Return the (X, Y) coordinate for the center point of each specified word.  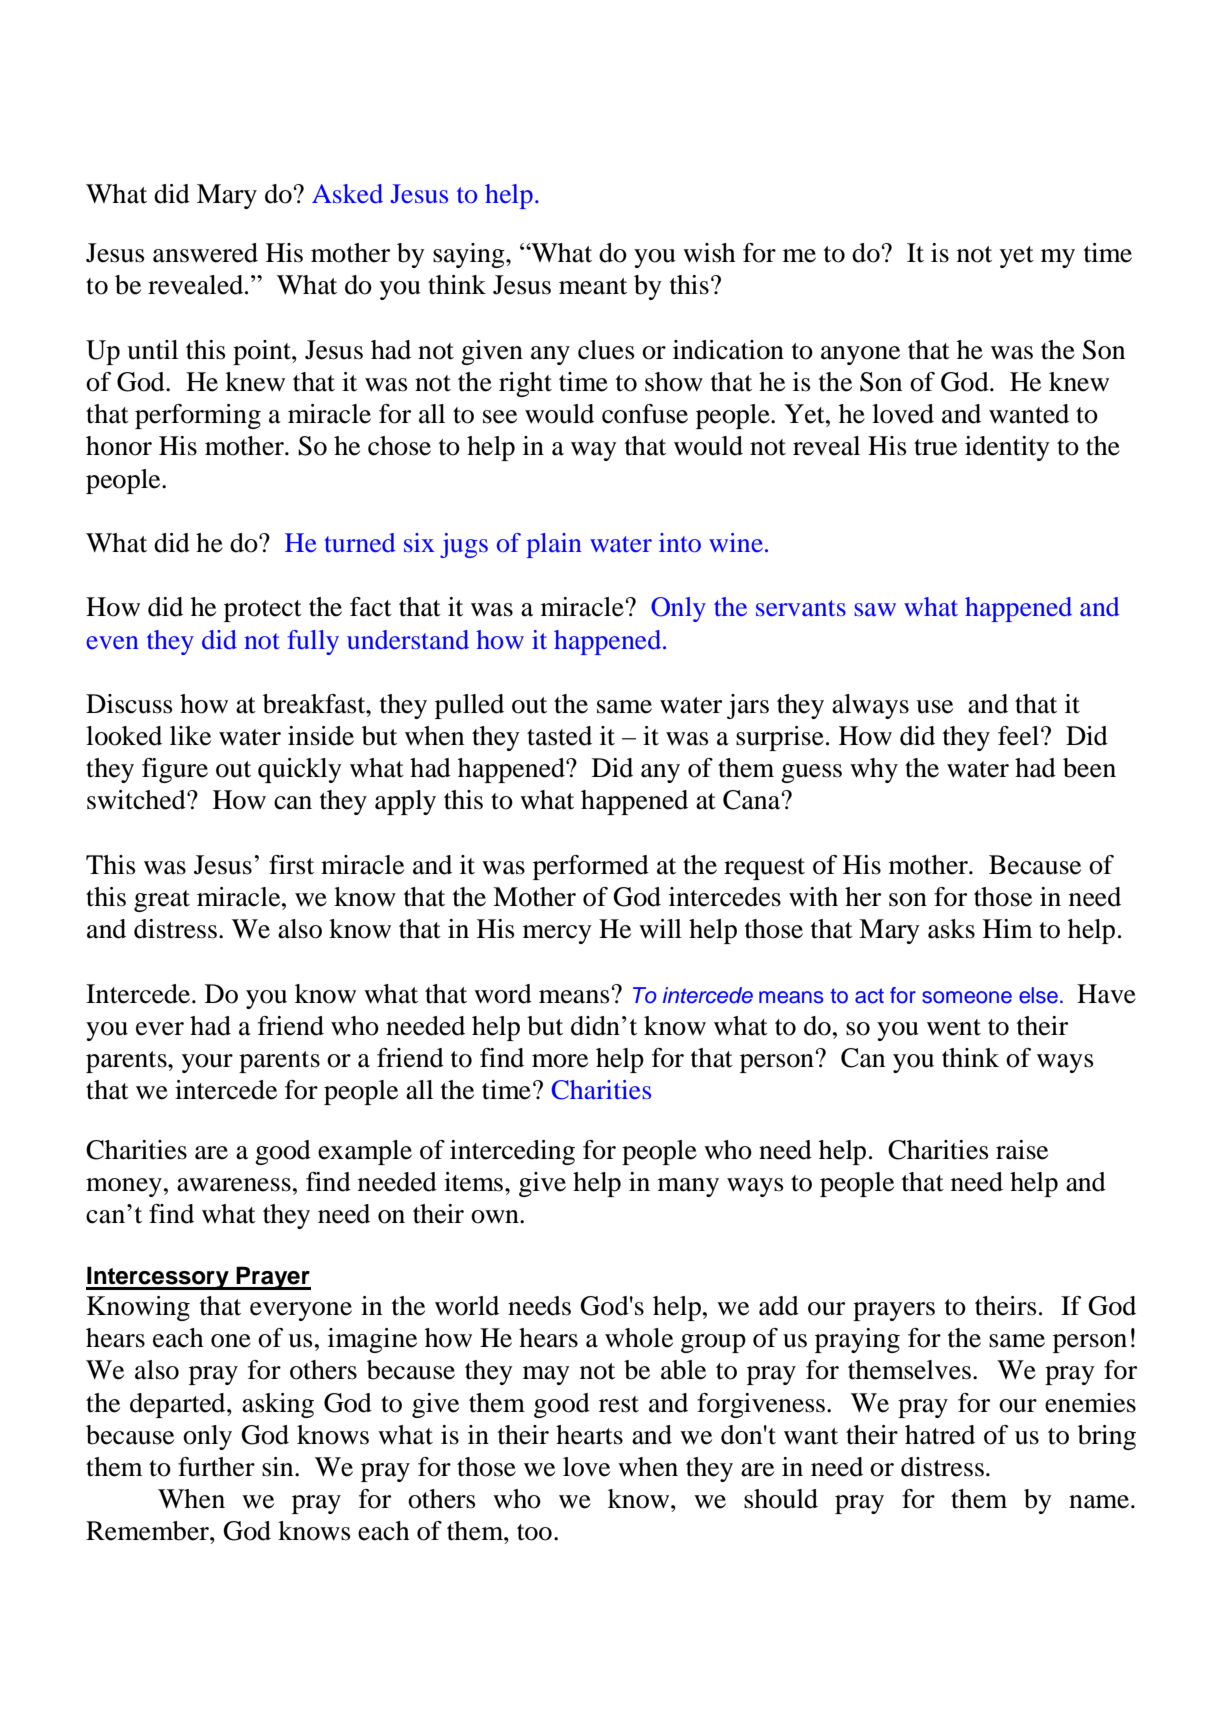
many (688, 1187)
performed (591, 867)
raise (1022, 1150)
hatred (940, 1435)
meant (593, 286)
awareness (234, 1185)
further (216, 1467)
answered (205, 253)
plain (554, 545)
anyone (860, 355)
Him (1008, 928)
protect (263, 611)
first (291, 865)
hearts (589, 1435)
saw (875, 609)
